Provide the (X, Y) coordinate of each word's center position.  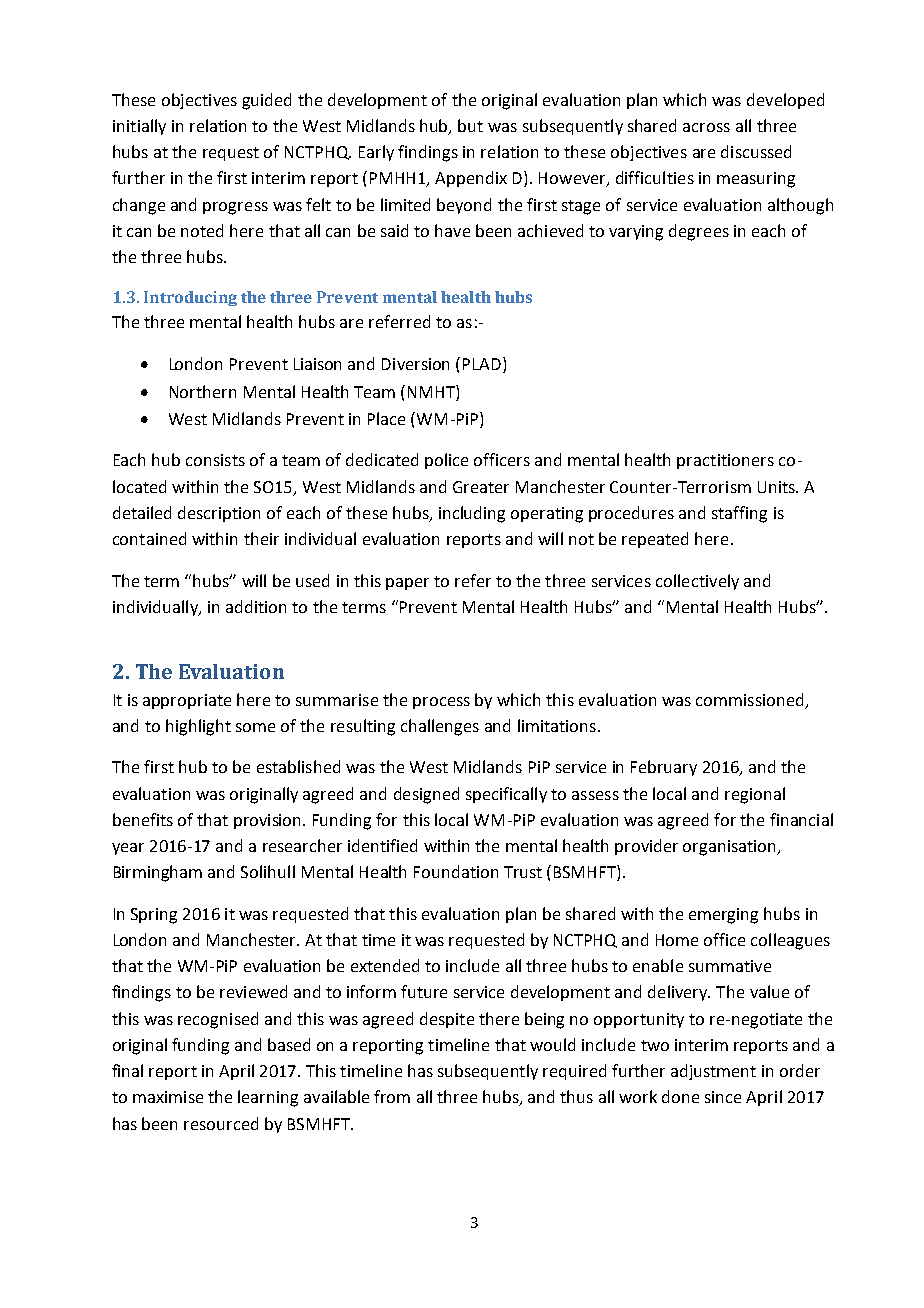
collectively (697, 582)
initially (139, 127)
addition (256, 606)
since (723, 1097)
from (392, 1096)
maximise (168, 1097)
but (470, 125)
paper (407, 584)
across (706, 127)
